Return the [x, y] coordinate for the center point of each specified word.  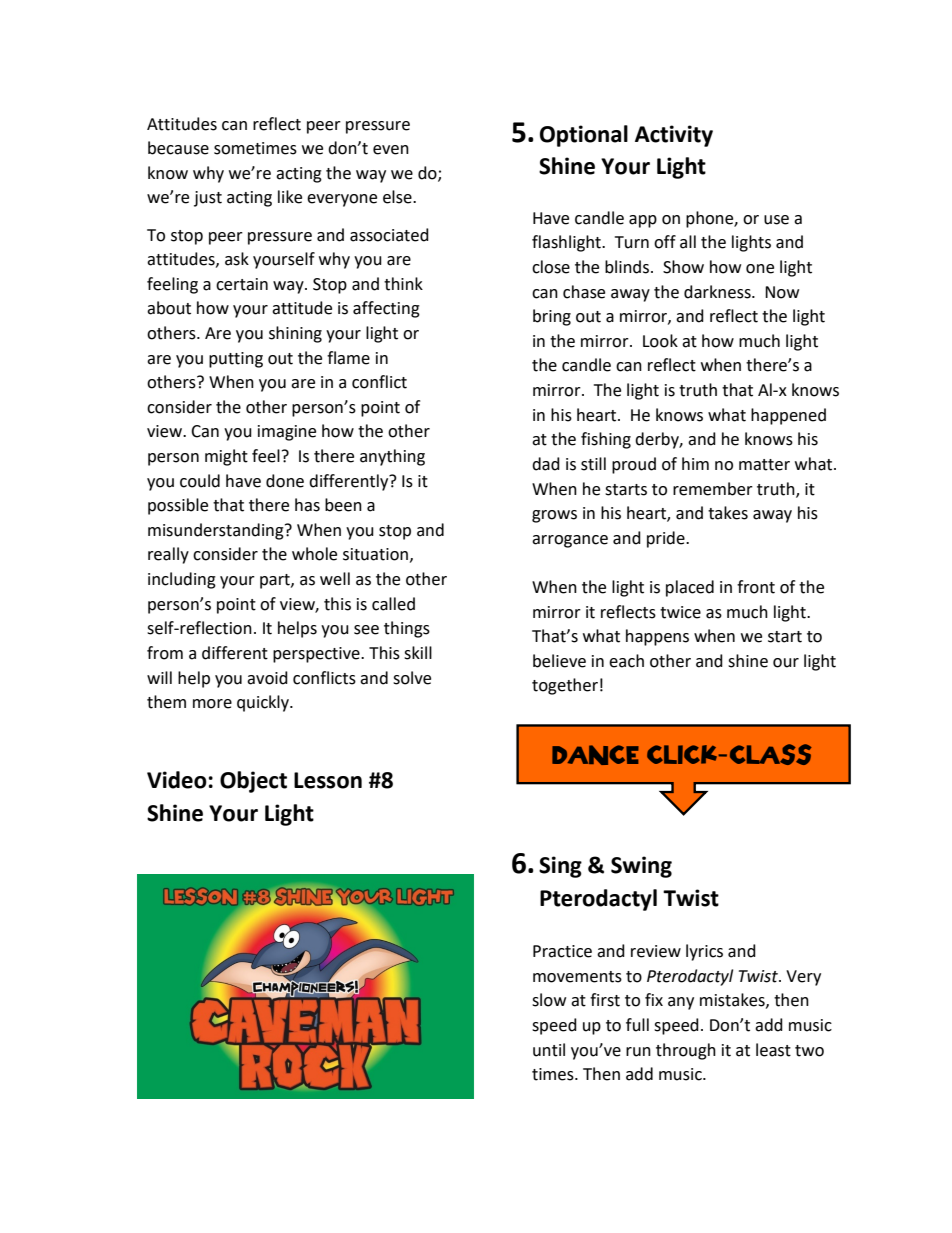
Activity [674, 136]
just [208, 199]
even [391, 150]
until [549, 1050]
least [773, 1050]
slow [549, 1000]
